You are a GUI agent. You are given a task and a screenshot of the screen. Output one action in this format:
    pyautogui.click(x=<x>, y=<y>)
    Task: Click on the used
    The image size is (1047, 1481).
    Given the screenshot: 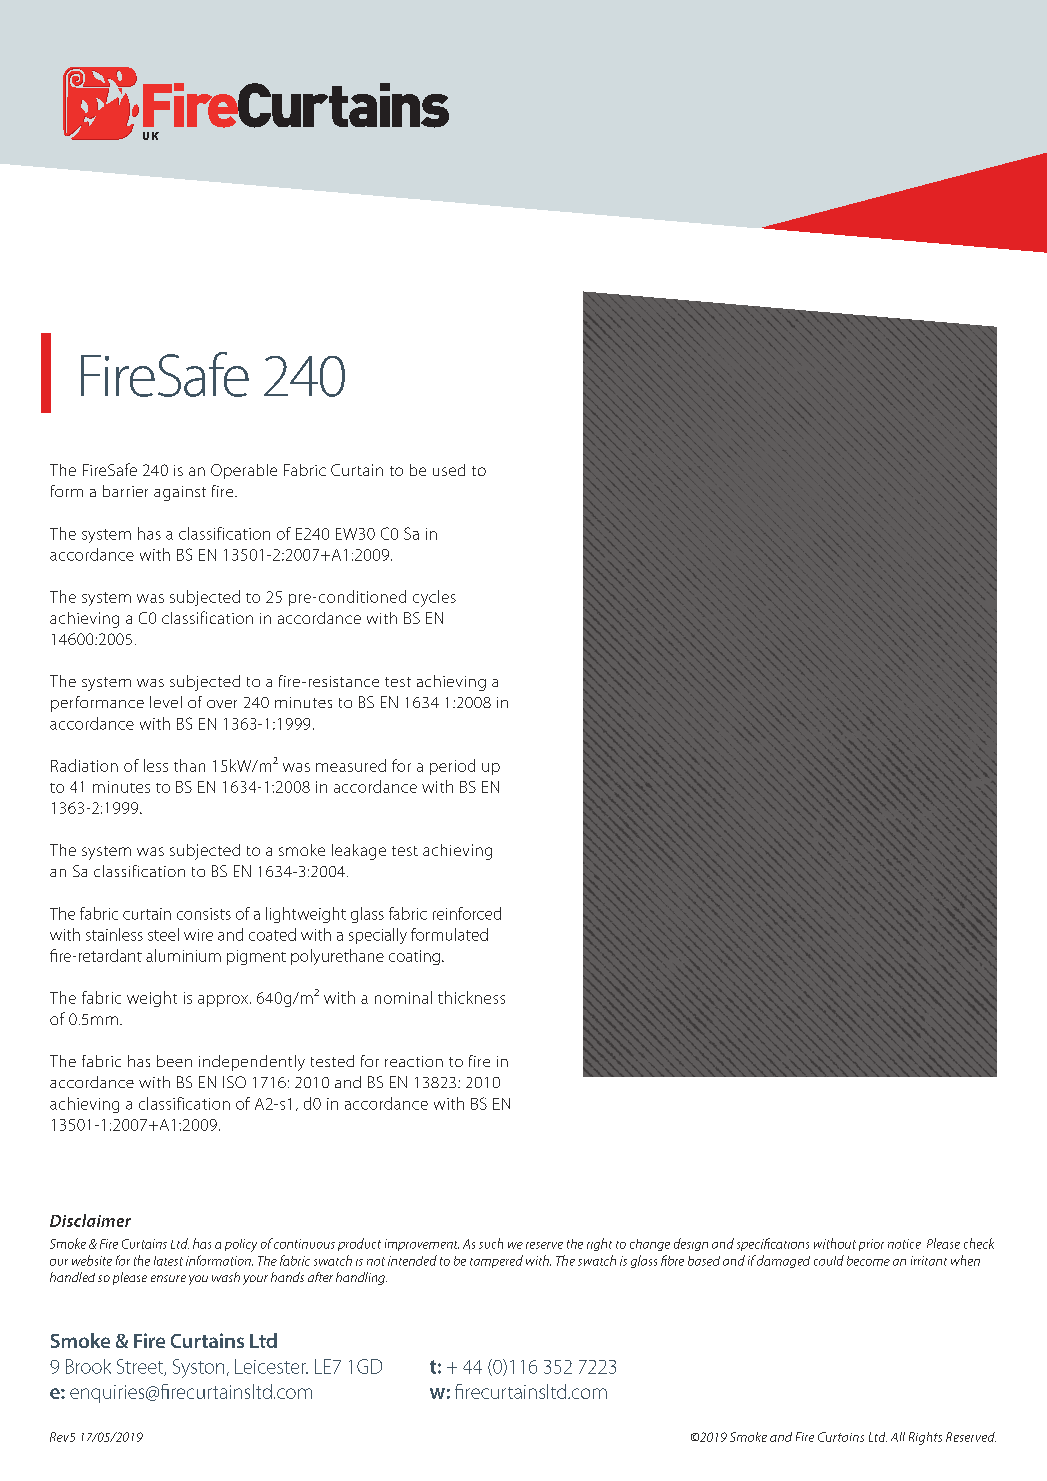 What is the action you would take?
    pyautogui.click(x=449, y=470)
